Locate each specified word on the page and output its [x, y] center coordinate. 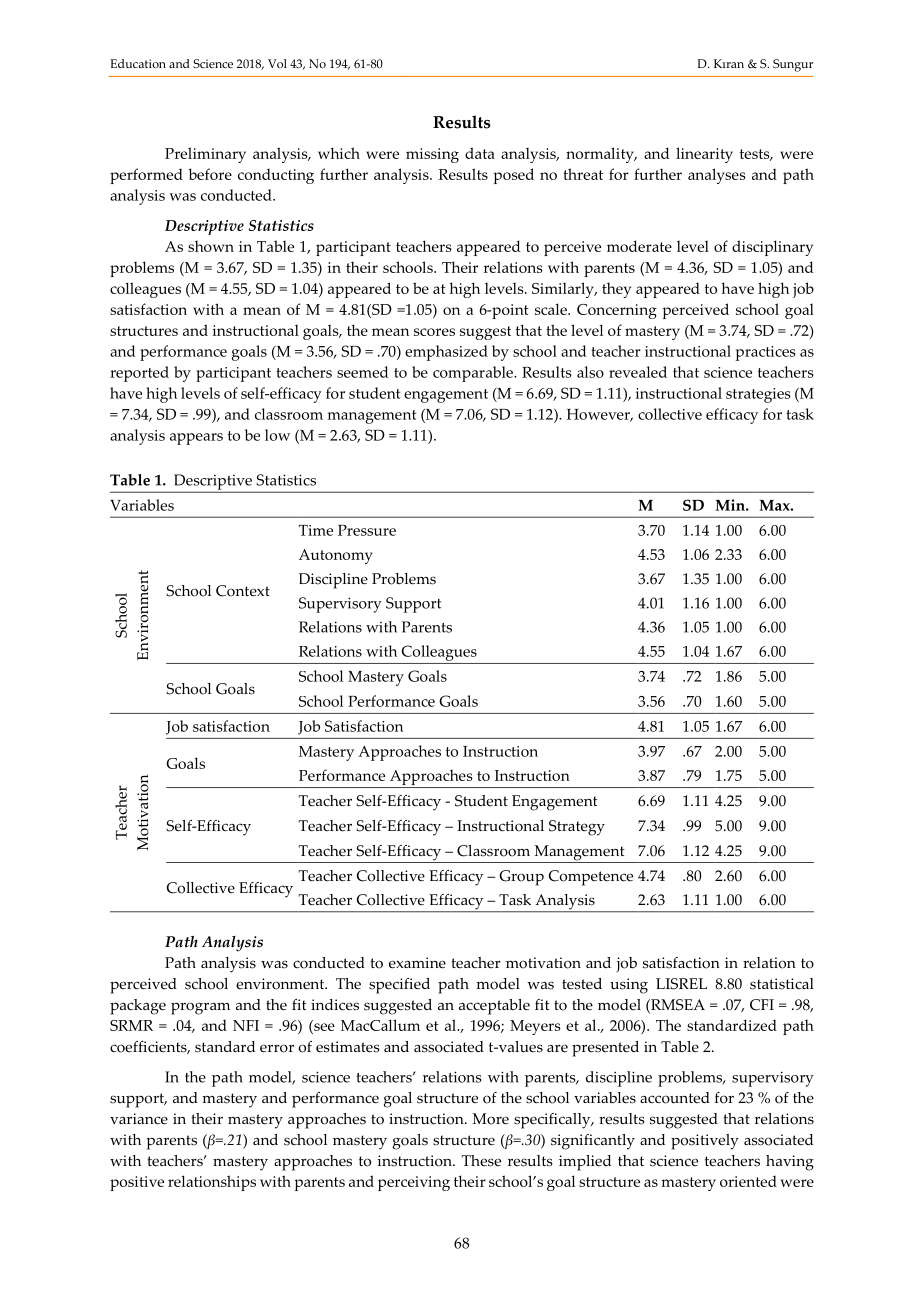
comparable [474, 374]
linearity [704, 155]
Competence [591, 878]
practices [766, 353]
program [200, 1008]
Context [243, 591]
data [480, 153]
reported [139, 374]
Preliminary [205, 155]
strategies [758, 395]
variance [139, 1119]
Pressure [367, 530]
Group [521, 878]
